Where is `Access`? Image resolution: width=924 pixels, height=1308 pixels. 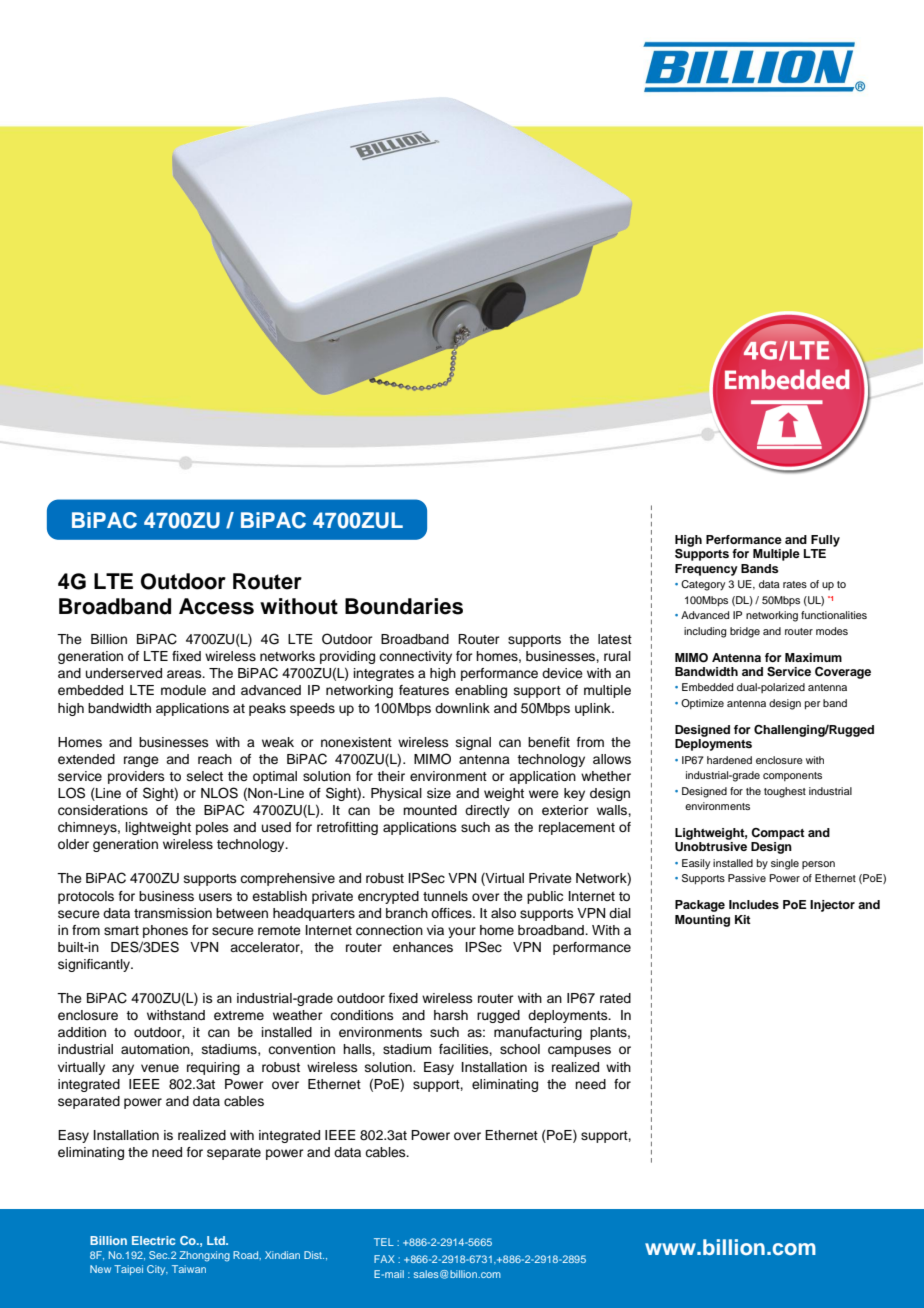
Access is located at coordinates (216, 606).
